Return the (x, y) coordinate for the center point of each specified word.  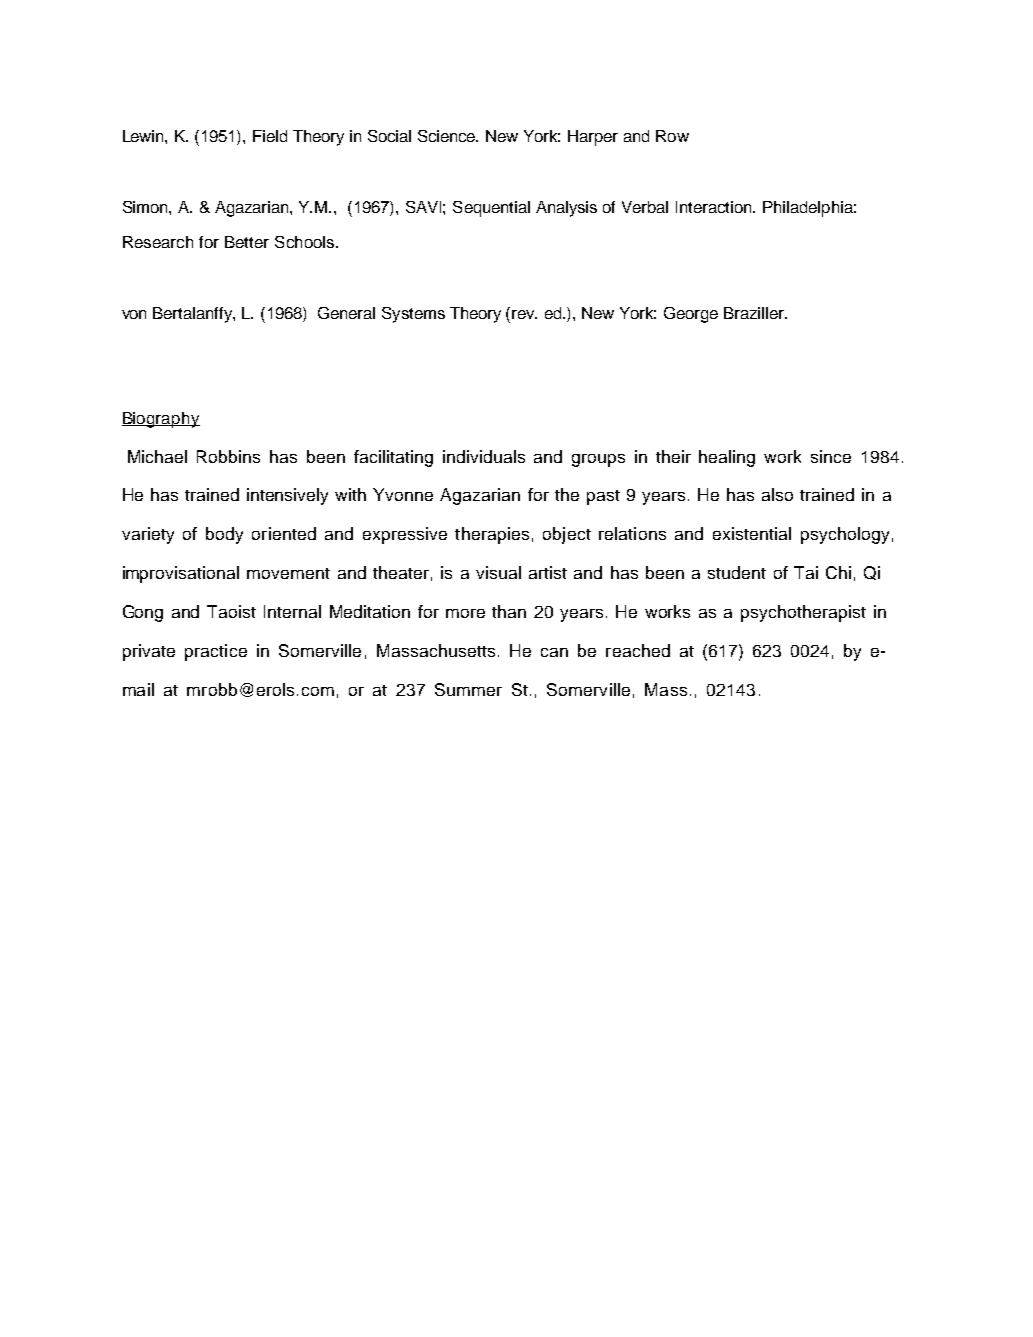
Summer (468, 689)
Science (448, 136)
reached (638, 650)
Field (270, 136)
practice (216, 652)
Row (672, 136)
